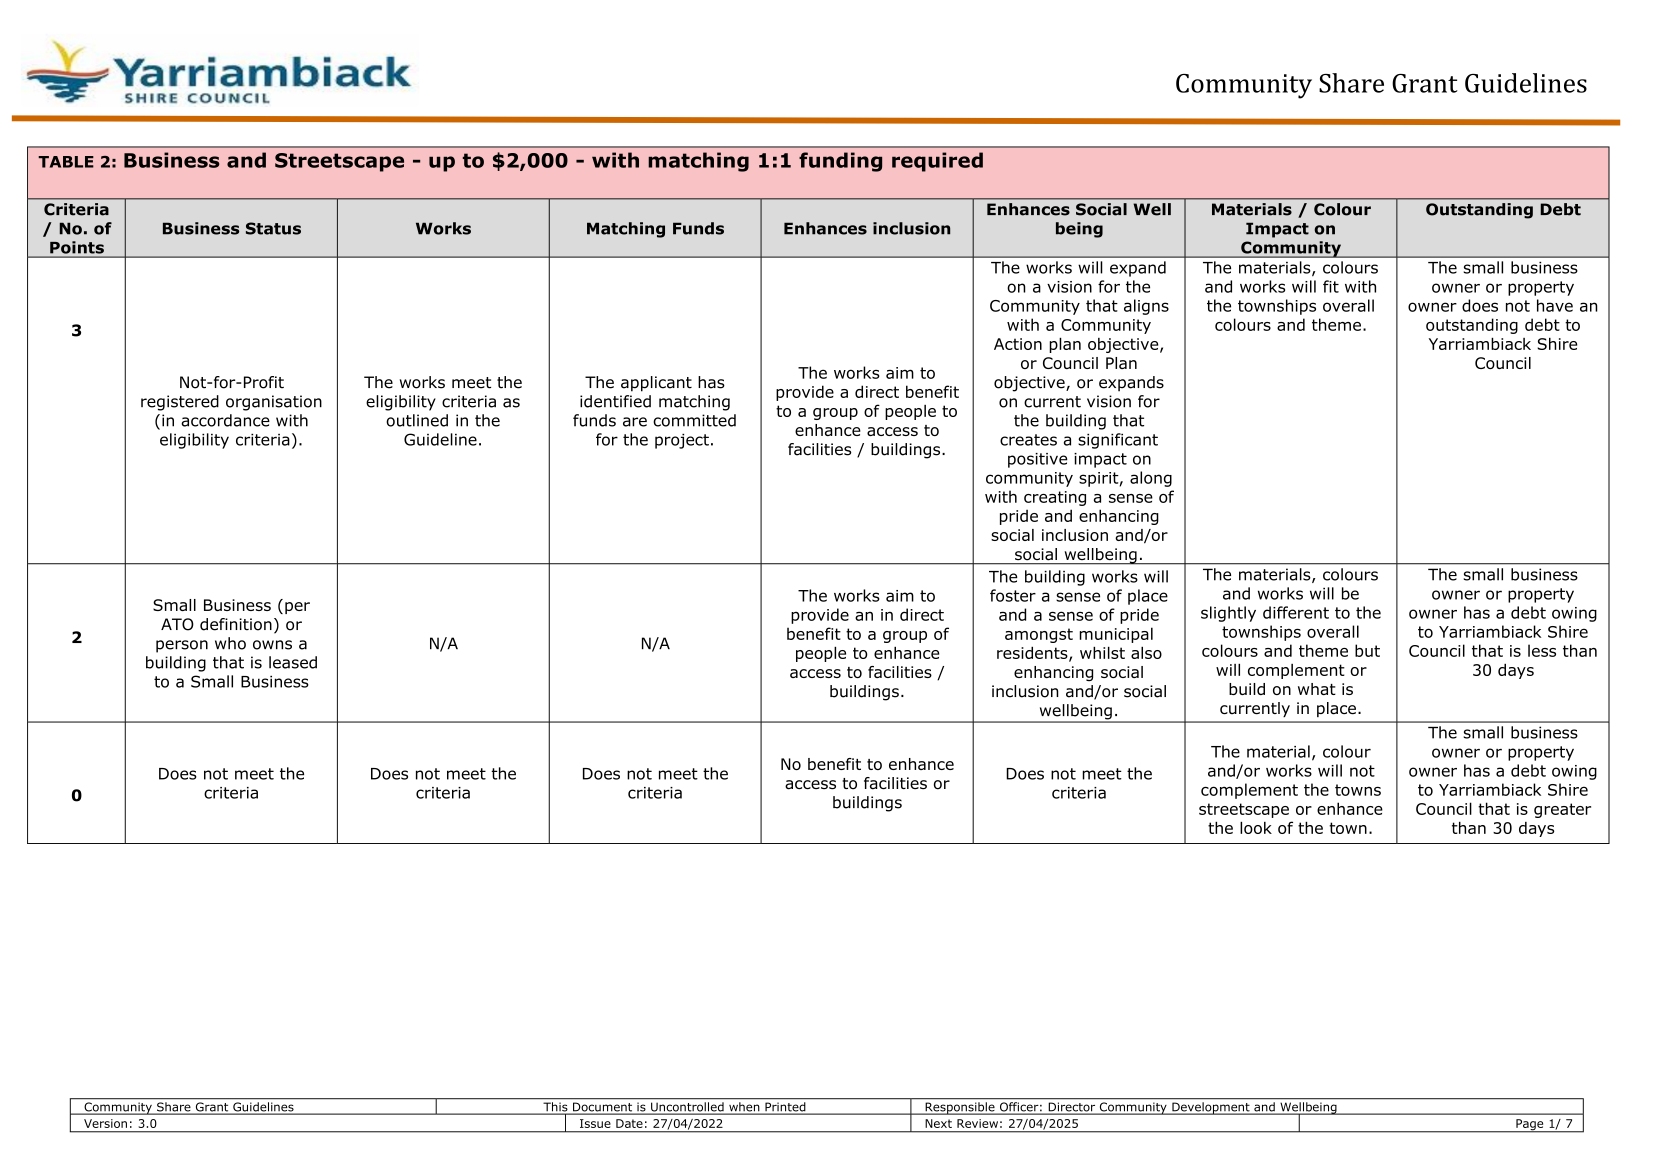  What do you see at coordinates (1367, 650) in the screenshot?
I see `but` at bounding box center [1367, 650].
